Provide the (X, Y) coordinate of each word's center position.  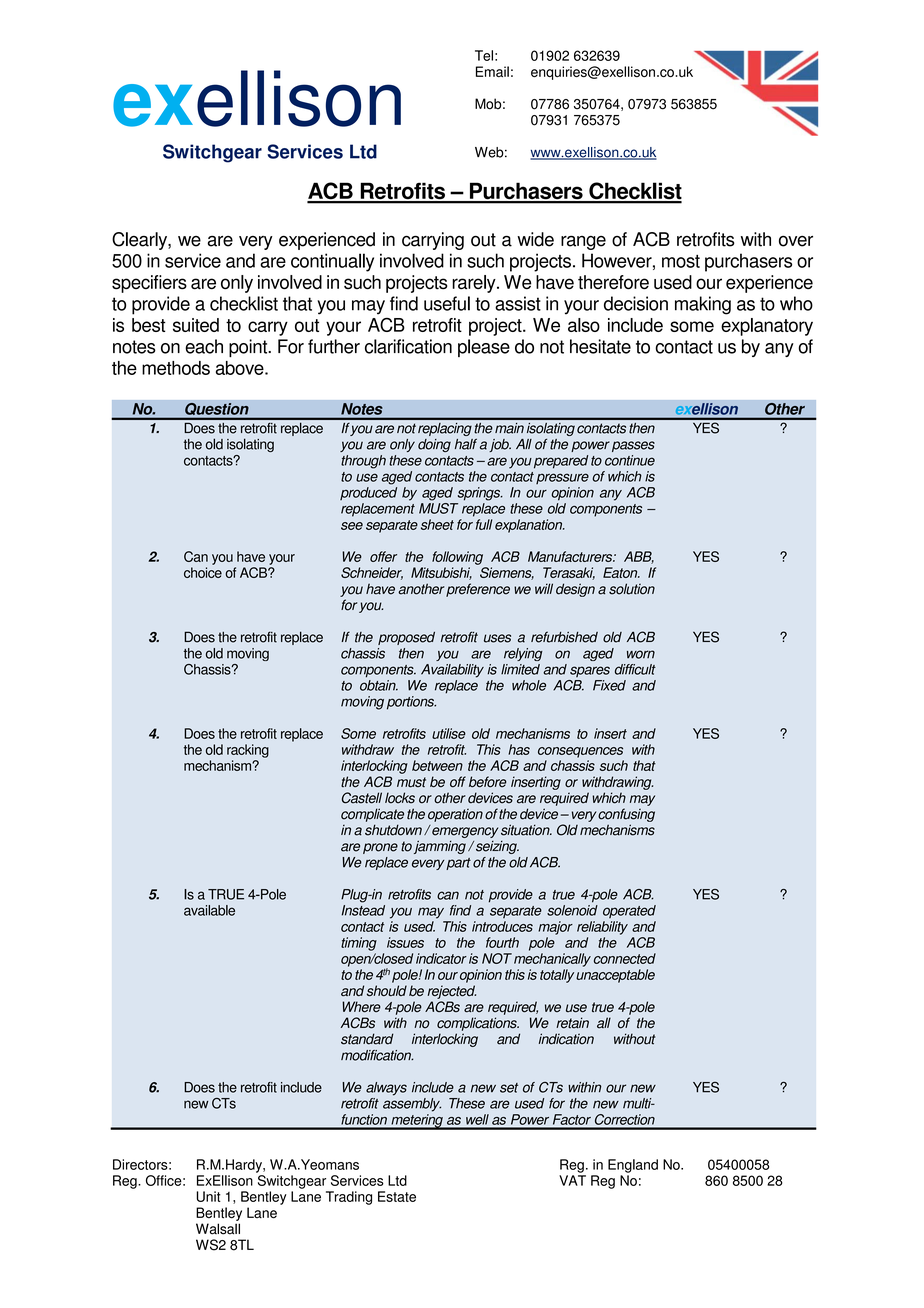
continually (332, 262)
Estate (397, 1196)
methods (176, 368)
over (796, 241)
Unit (209, 1196)
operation (455, 815)
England (633, 1166)
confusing (626, 815)
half (466, 444)
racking (248, 751)
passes (633, 446)
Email (492, 71)
